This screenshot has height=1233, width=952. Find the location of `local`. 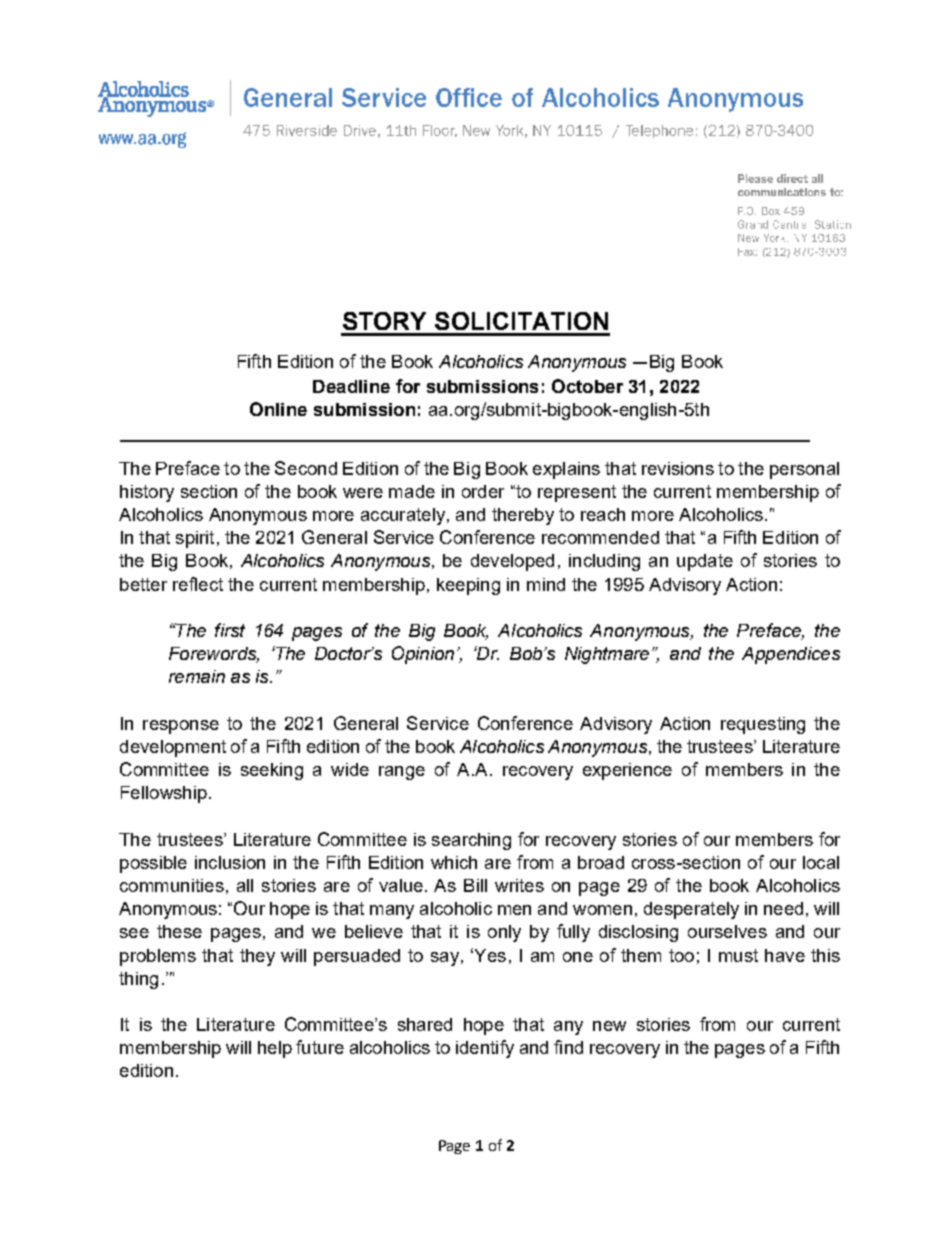

local is located at coordinates (821, 862).
